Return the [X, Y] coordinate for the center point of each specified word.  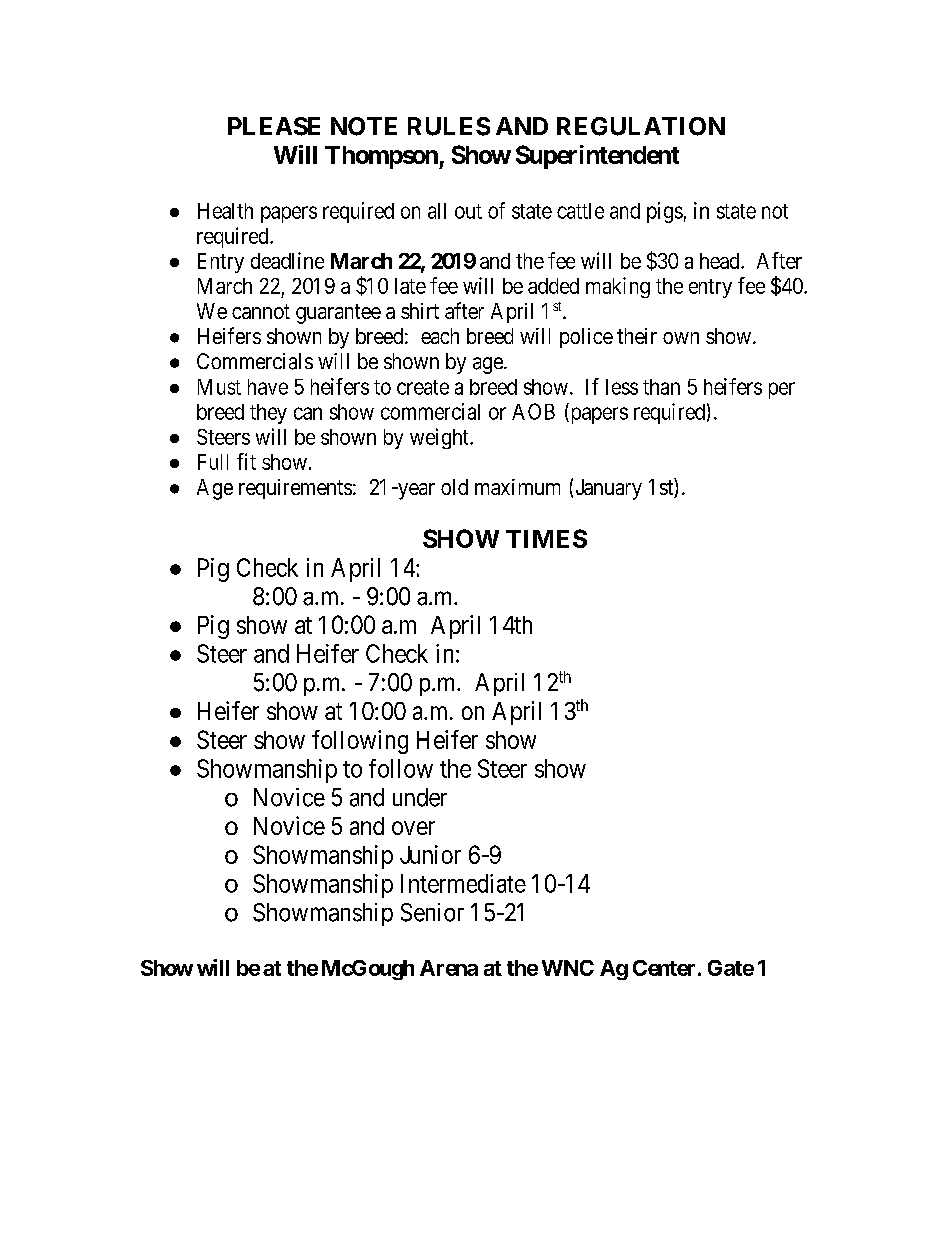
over [413, 828]
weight [440, 438]
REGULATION [641, 126]
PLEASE [274, 126]
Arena [449, 968]
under [420, 797]
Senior [432, 912]
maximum [517, 487]
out [468, 211]
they [268, 414]
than [661, 387]
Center [664, 968]
